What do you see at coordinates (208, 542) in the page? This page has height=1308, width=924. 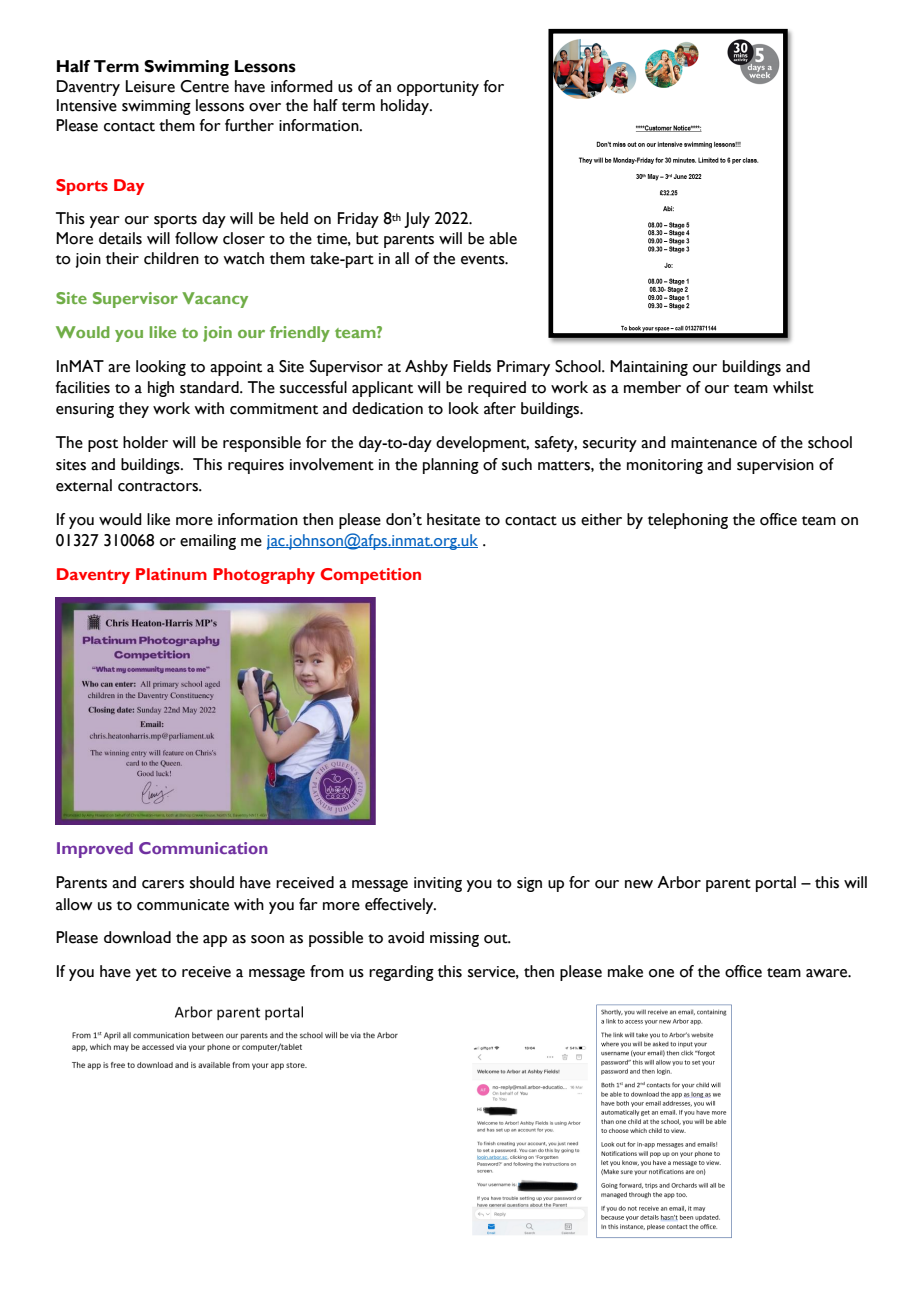 I see `emailing` at bounding box center [208, 542].
